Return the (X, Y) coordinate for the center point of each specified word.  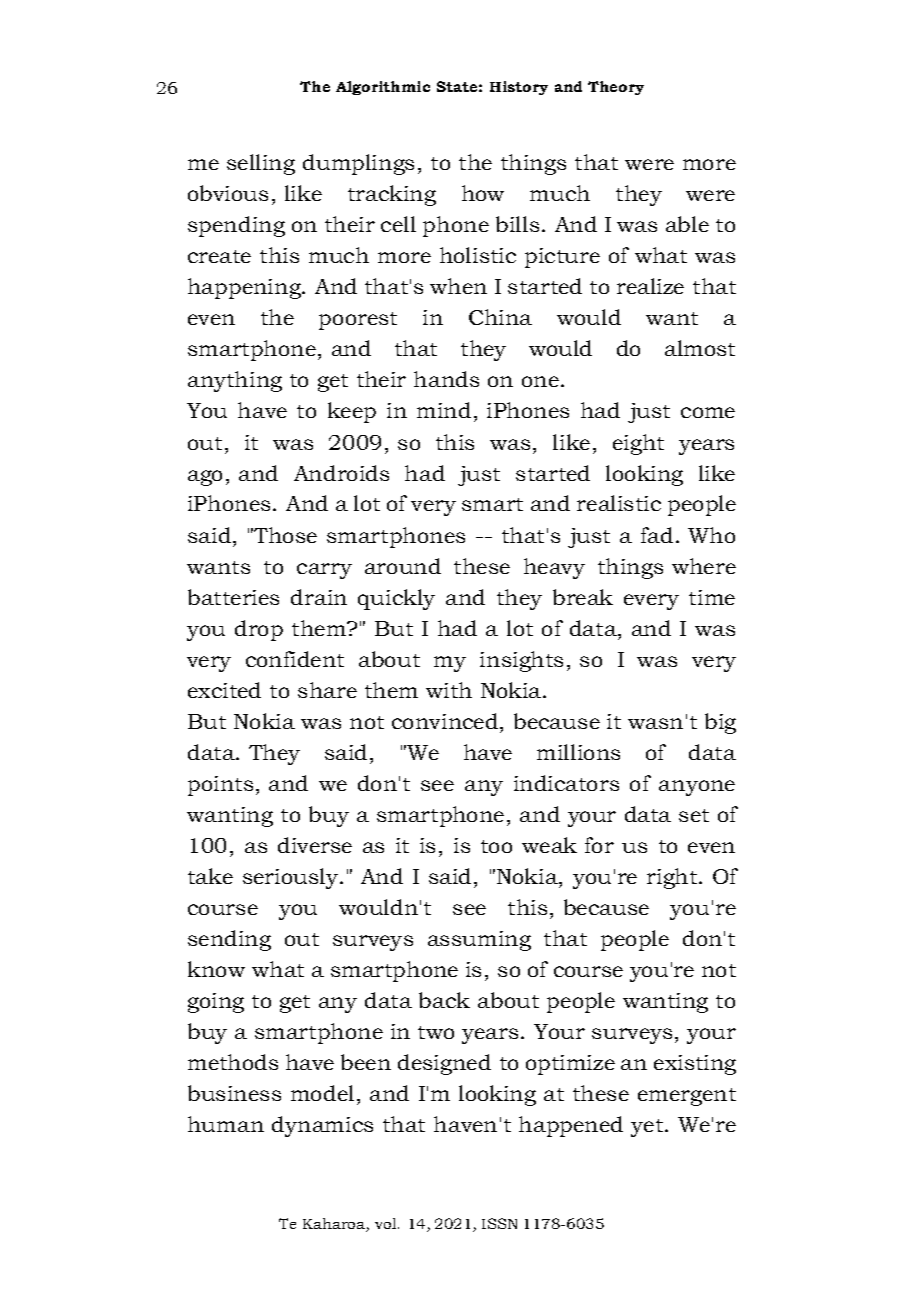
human (226, 1124)
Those (284, 535)
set (694, 815)
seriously (292, 878)
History (519, 88)
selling (261, 164)
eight (638, 444)
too (496, 846)
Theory (616, 88)
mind (444, 410)
